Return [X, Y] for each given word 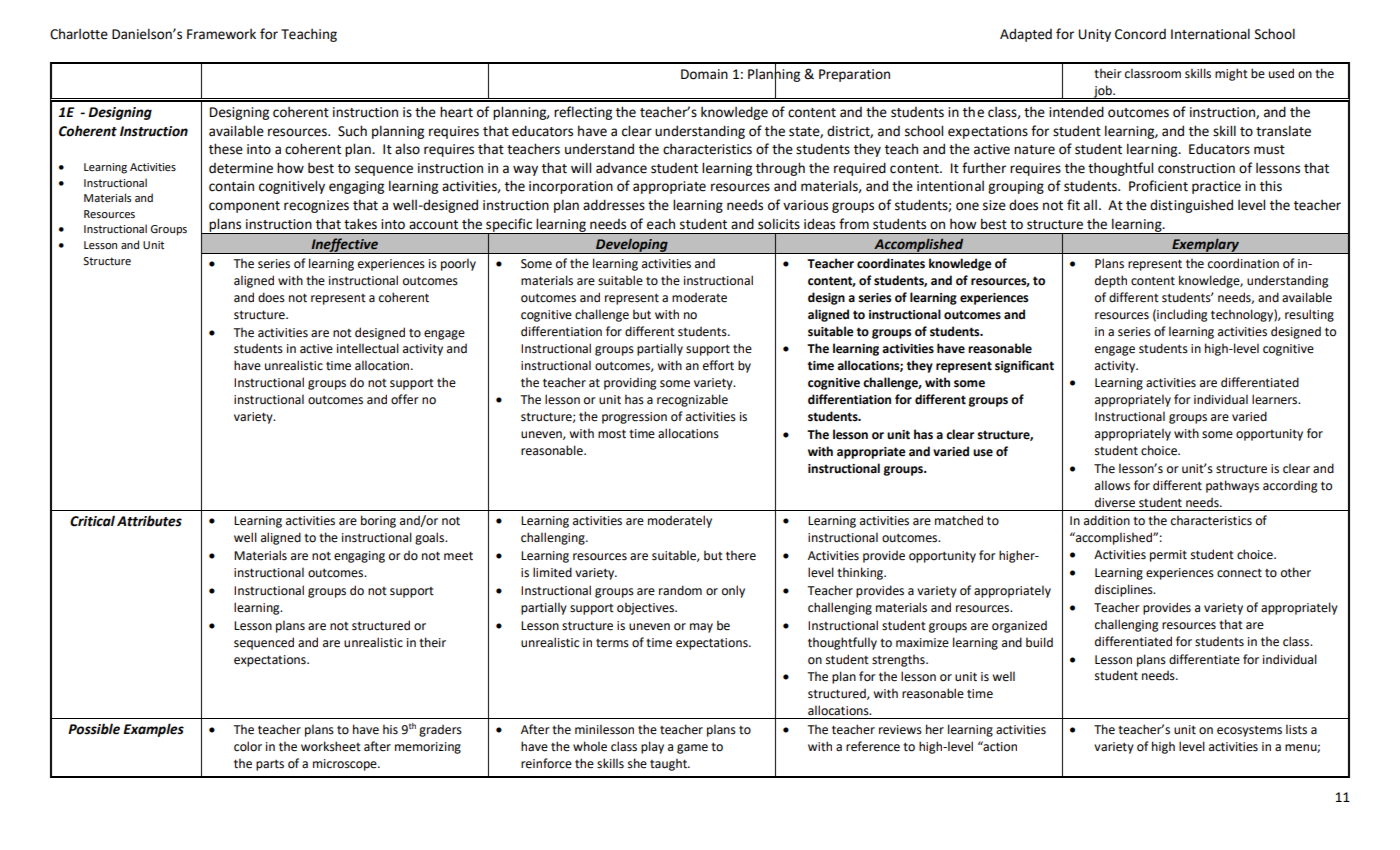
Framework [221, 34]
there [741, 555]
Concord [1140, 34]
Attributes [149, 521]
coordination [1243, 263]
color [248, 746]
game [692, 749]
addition [1107, 520]
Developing [632, 246]
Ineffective [345, 246]
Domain [704, 74]
